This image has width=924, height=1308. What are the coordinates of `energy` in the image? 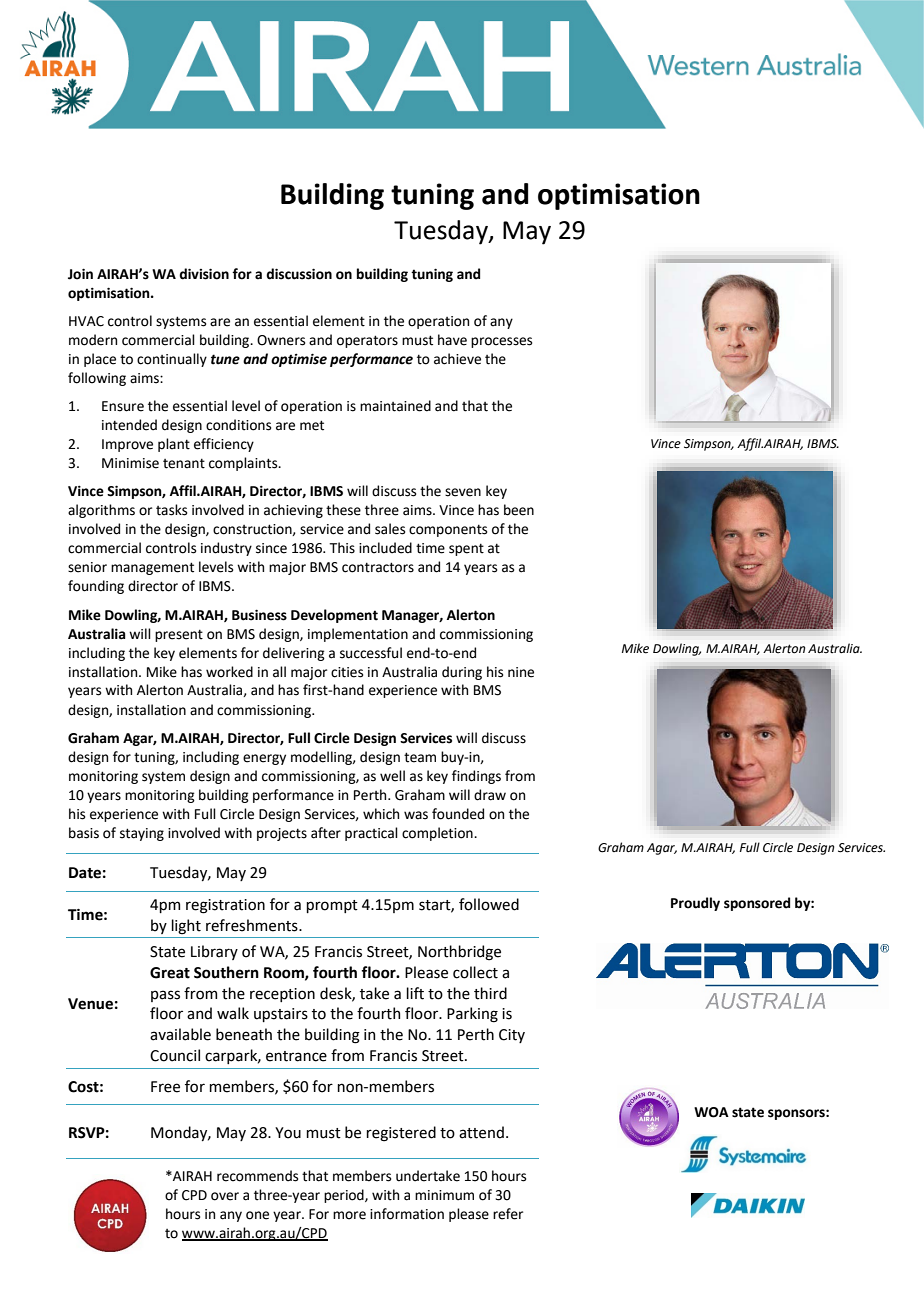 It's located at (264, 759).
